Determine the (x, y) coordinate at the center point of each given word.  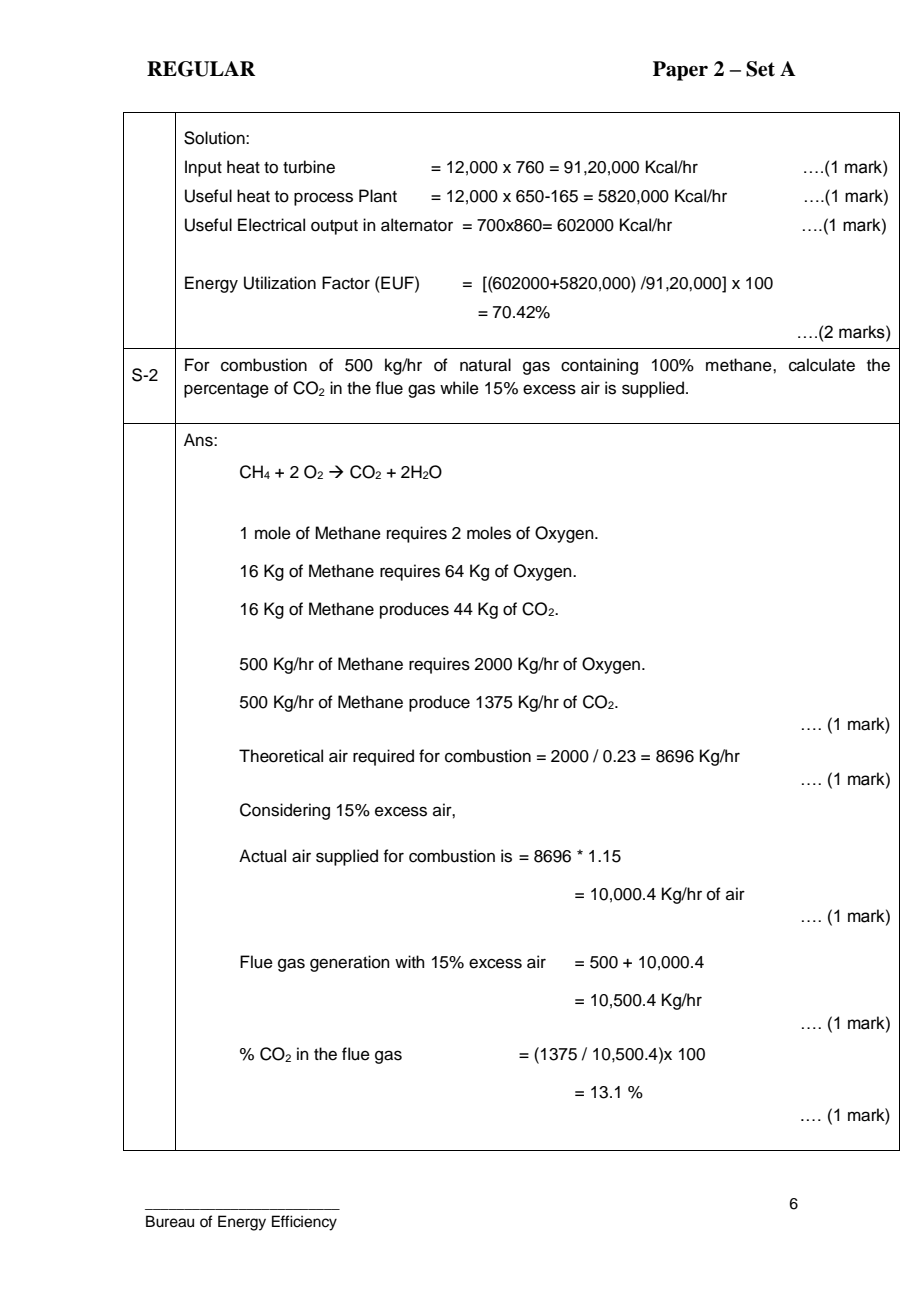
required (383, 757)
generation (350, 963)
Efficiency (304, 1223)
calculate (822, 365)
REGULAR (201, 69)
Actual (262, 856)
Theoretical (281, 756)
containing (599, 366)
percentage (226, 390)
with (410, 961)
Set (760, 69)
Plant (378, 195)
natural (485, 365)
